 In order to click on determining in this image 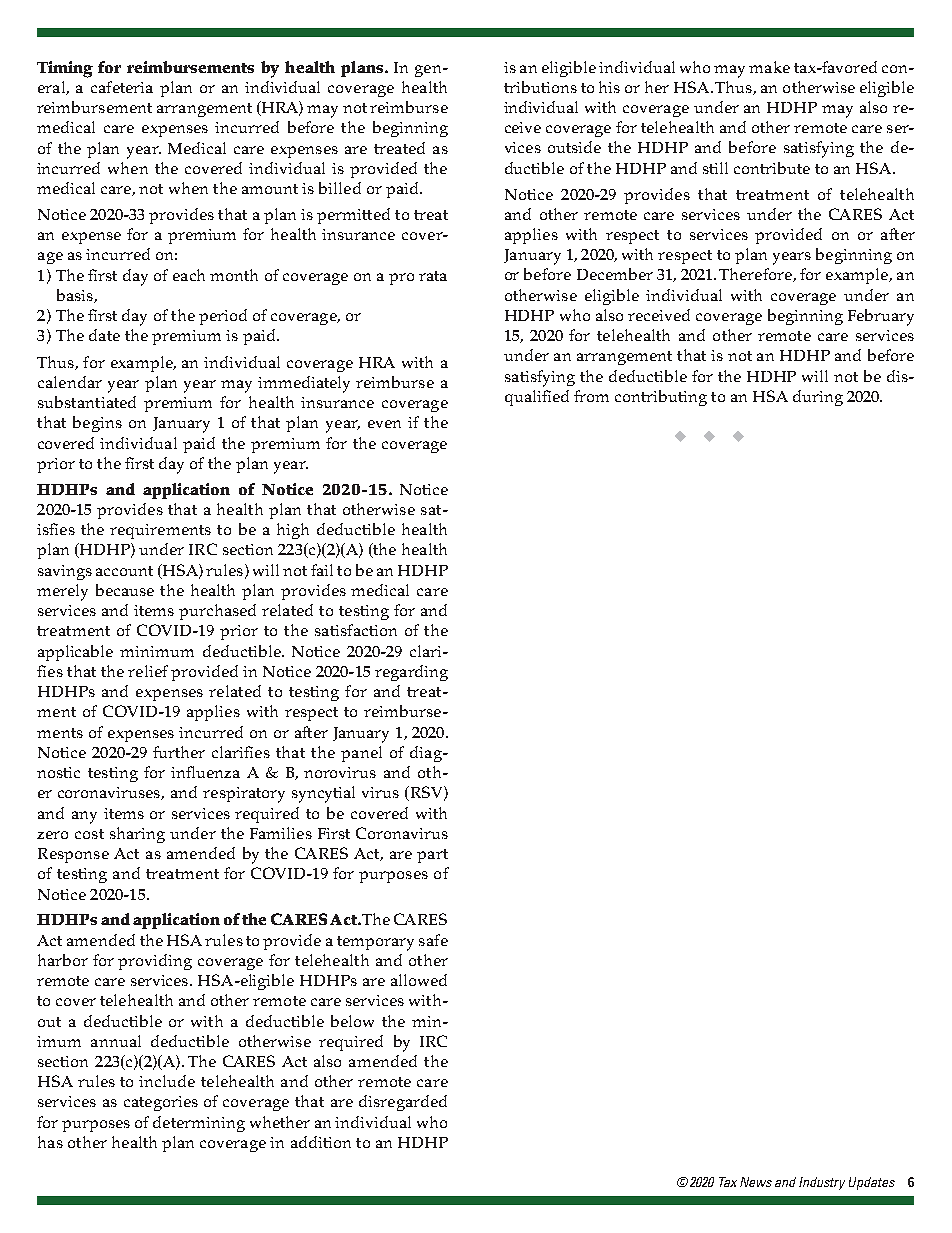, I will do `click(199, 1124)`.
